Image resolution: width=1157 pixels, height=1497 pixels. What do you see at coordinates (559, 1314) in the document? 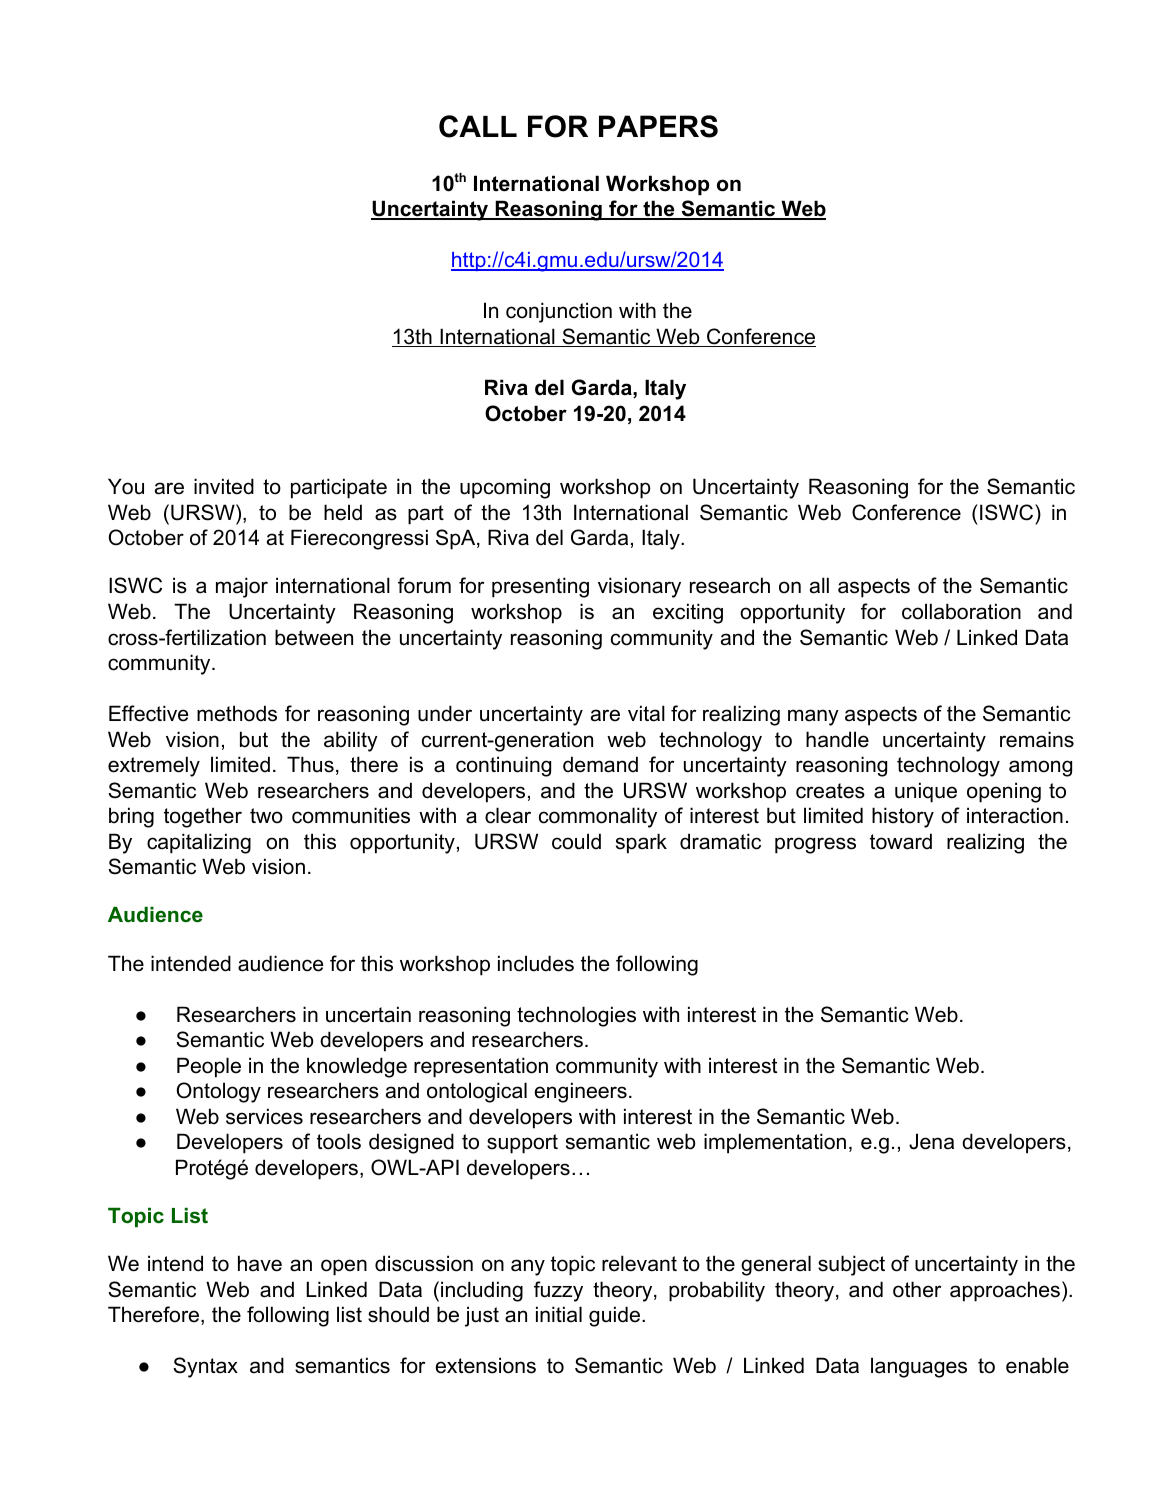
I see `initial` at bounding box center [559, 1314].
